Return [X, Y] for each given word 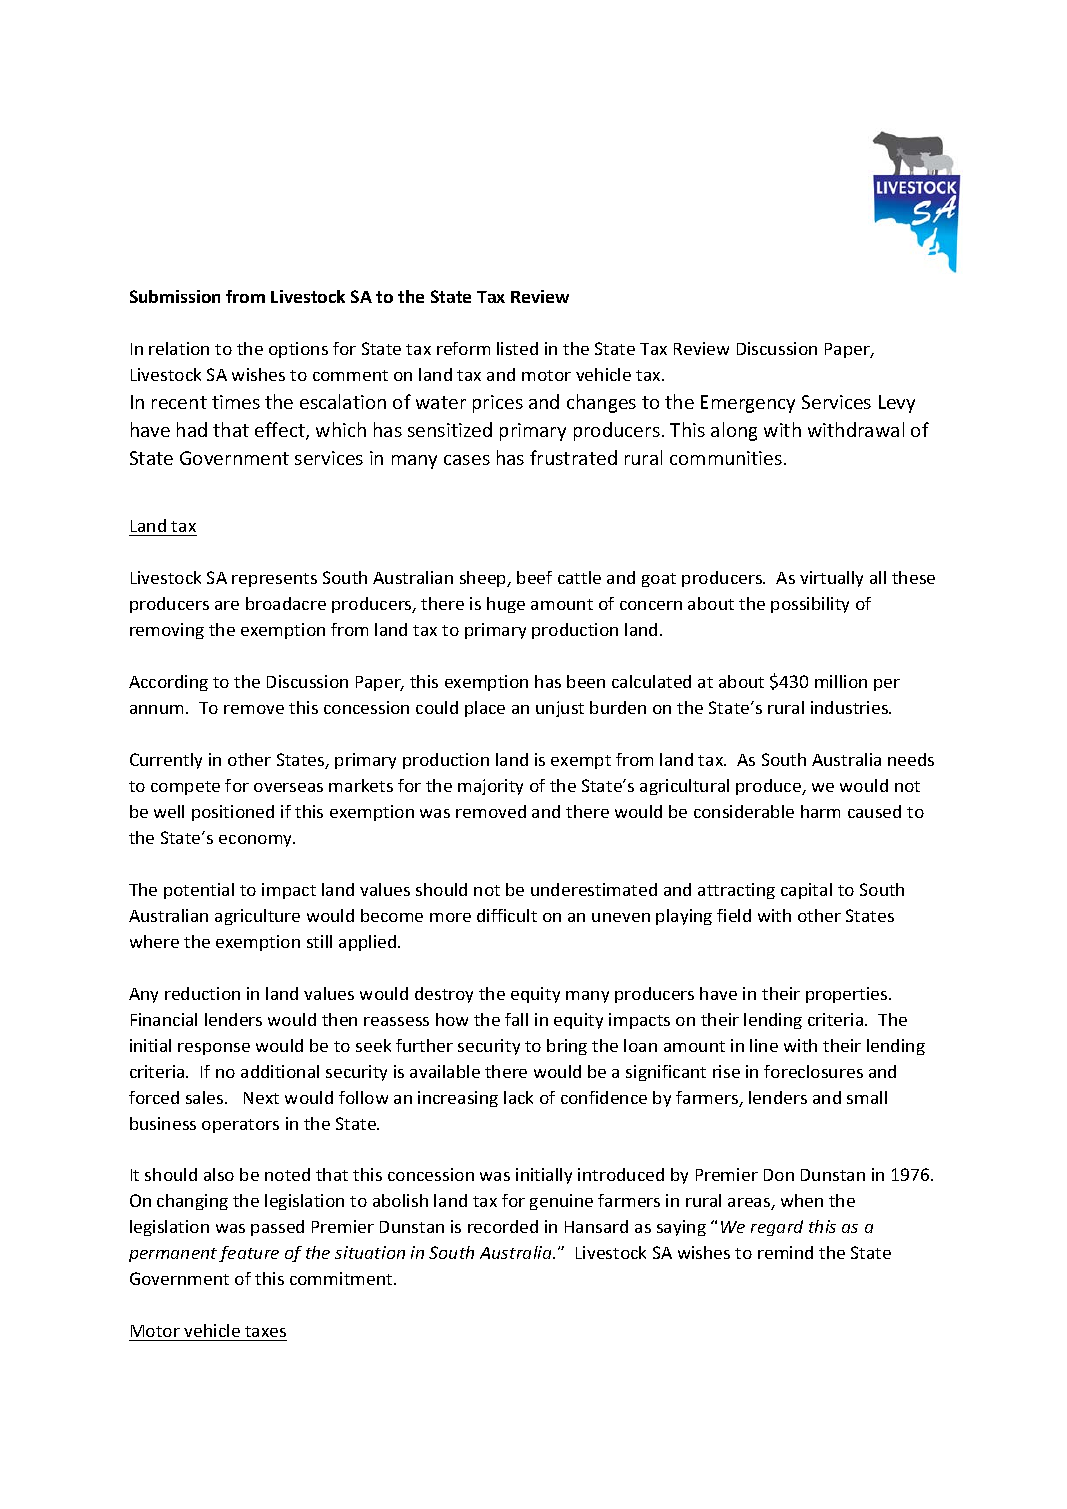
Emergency [748, 404]
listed [517, 348]
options [298, 350]
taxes [265, 1331]
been [586, 681]
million [841, 681]
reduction [202, 993]
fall [516, 1019]
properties [848, 995]
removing [167, 631]
